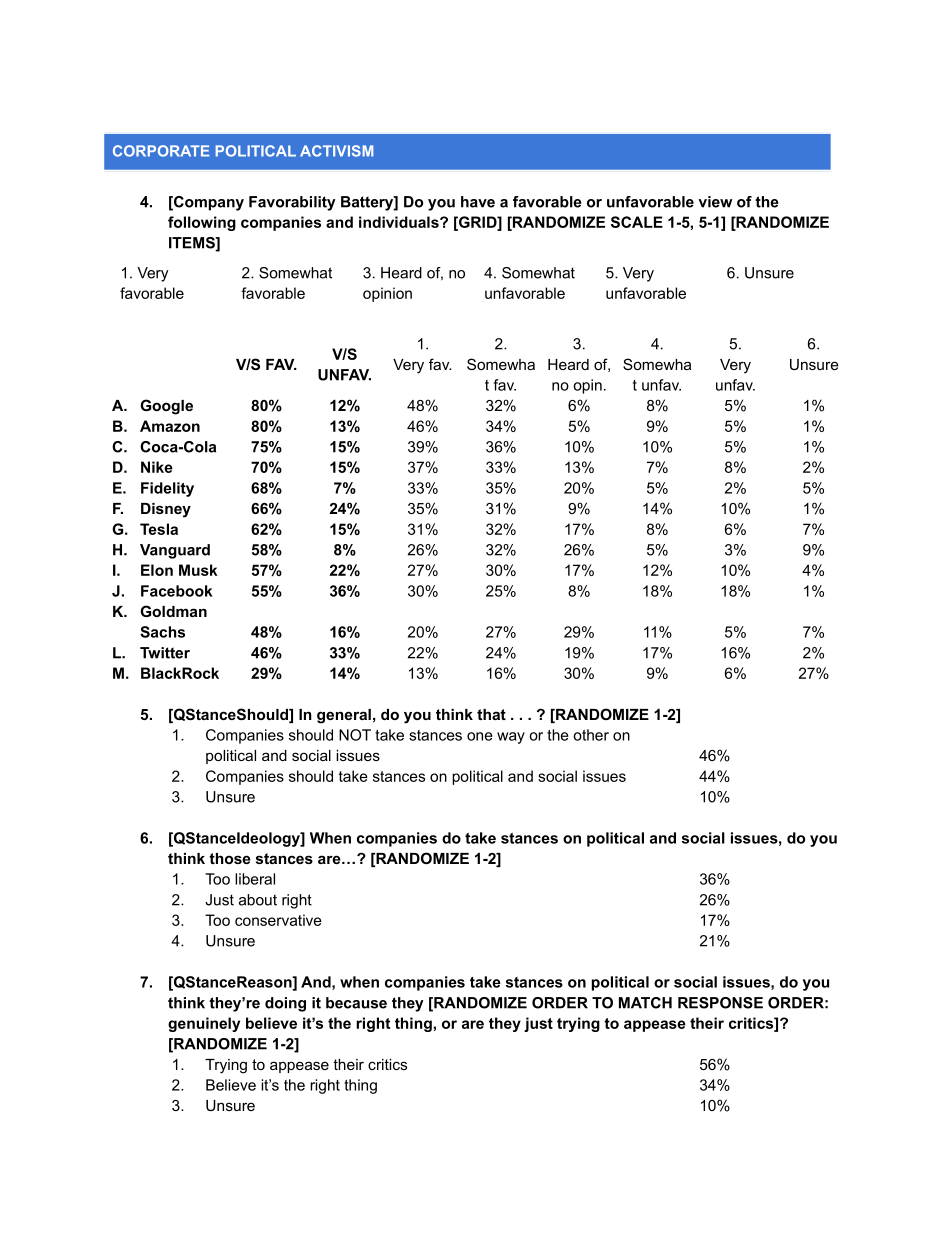 The image size is (952, 1233). I want to click on genuinely, so click(204, 1024).
